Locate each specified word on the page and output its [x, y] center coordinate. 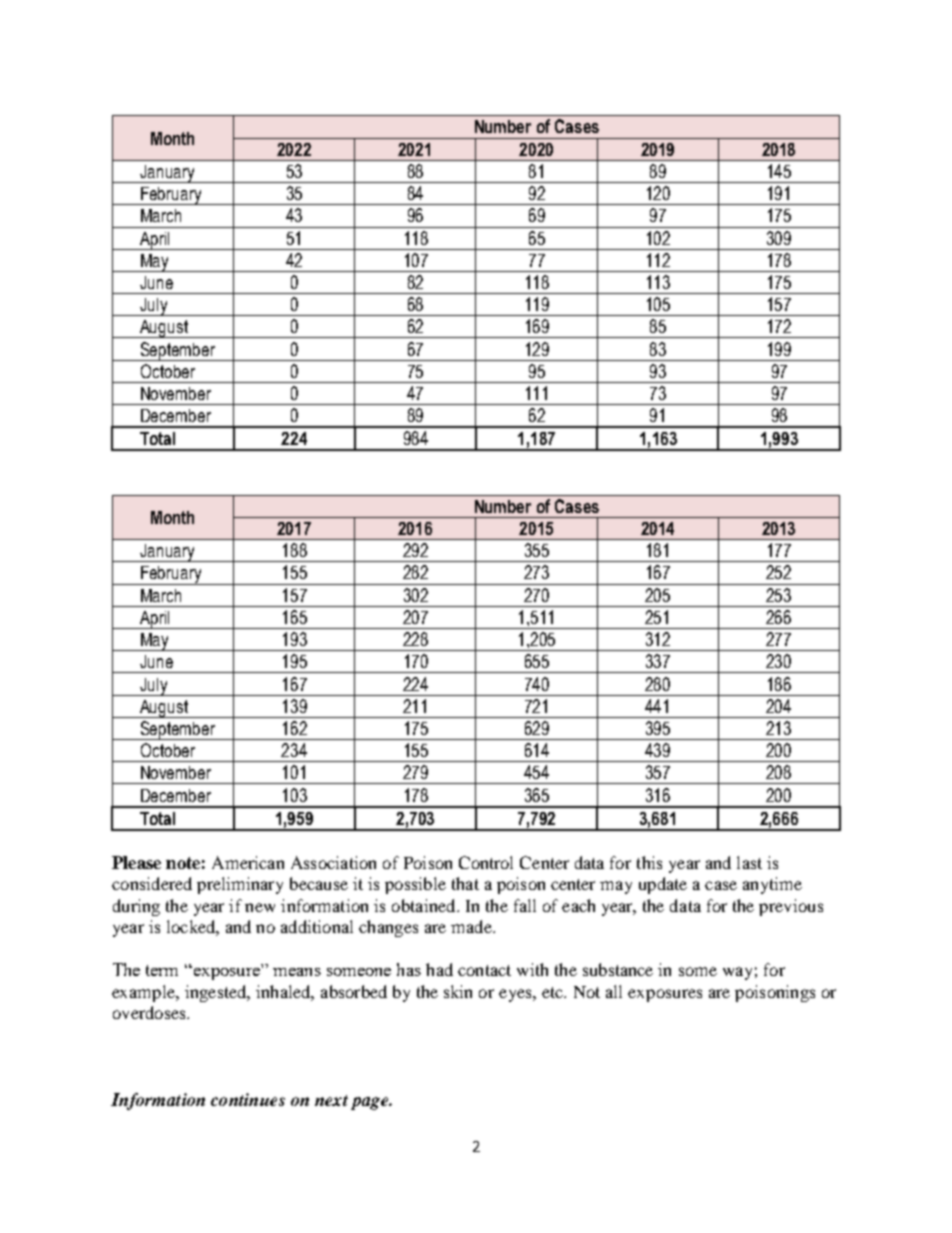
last [749, 862]
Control [486, 862]
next [331, 1100]
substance [618, 969]
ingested [217, 993]
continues [248, 1099]
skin [458, 991]
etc [553, 992]
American [248, 862]
